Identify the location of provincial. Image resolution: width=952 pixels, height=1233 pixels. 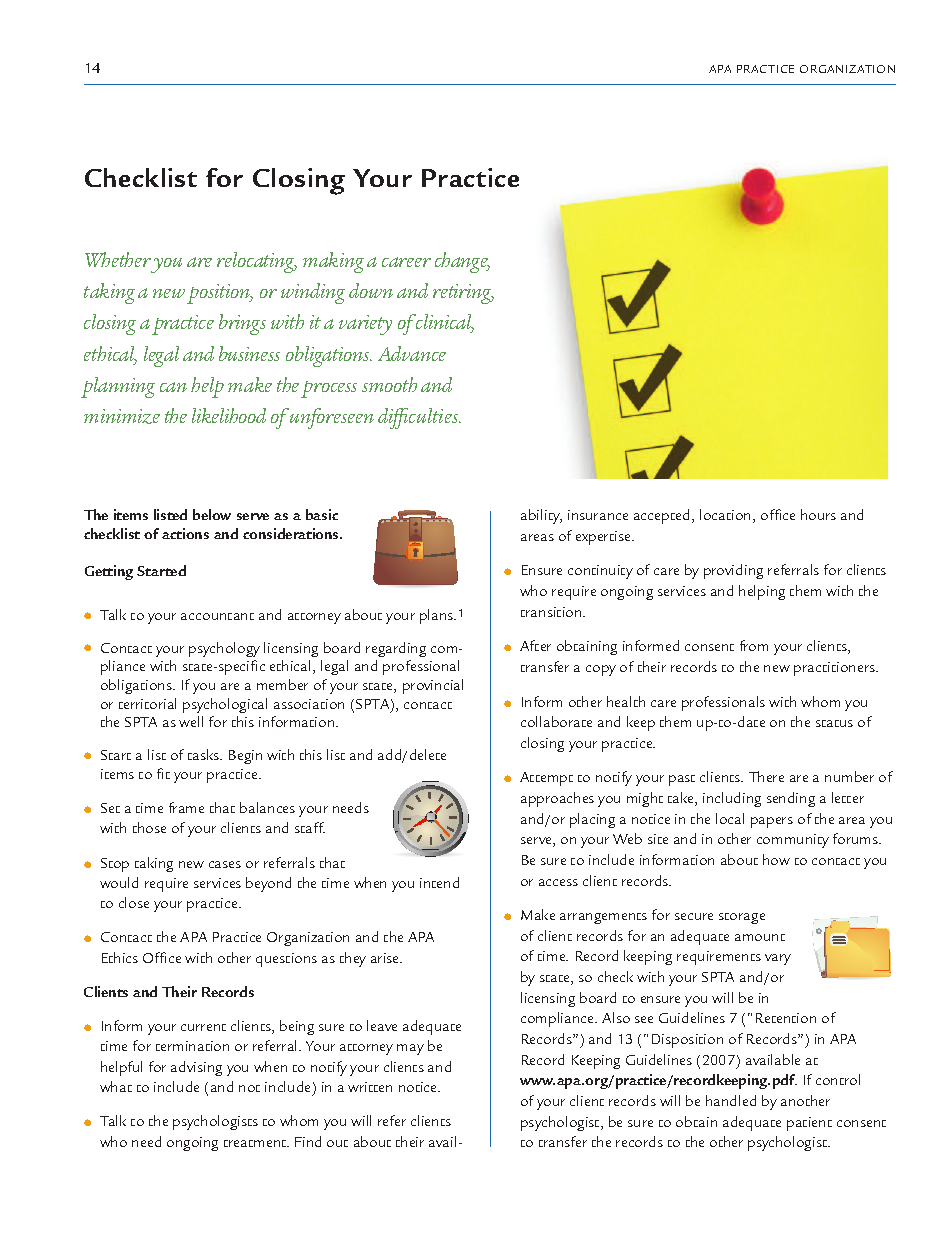
(433, 686).
